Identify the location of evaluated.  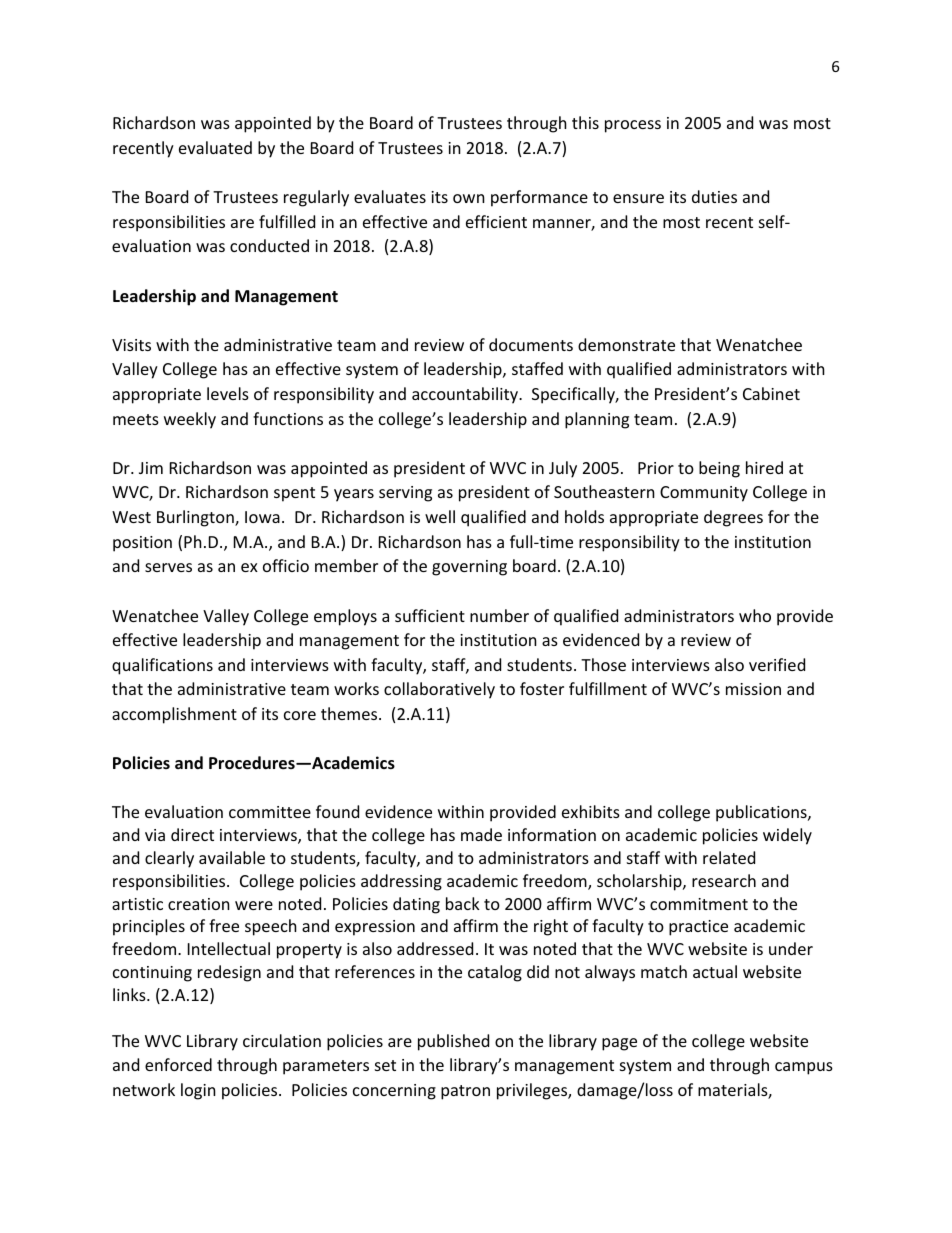
(215, 147).
